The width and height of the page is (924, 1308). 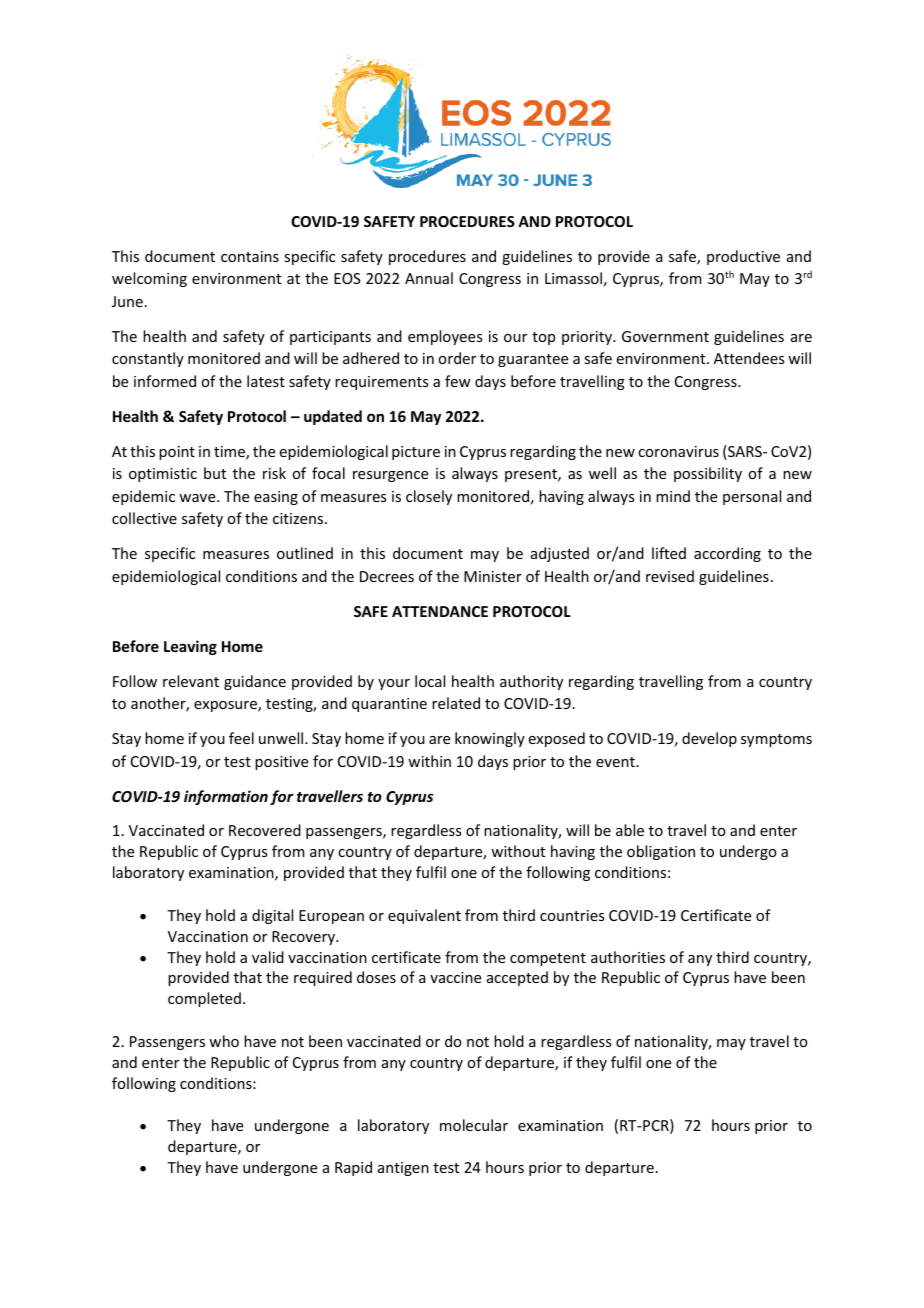 I want to click on information, so click(x=226, y=797).
